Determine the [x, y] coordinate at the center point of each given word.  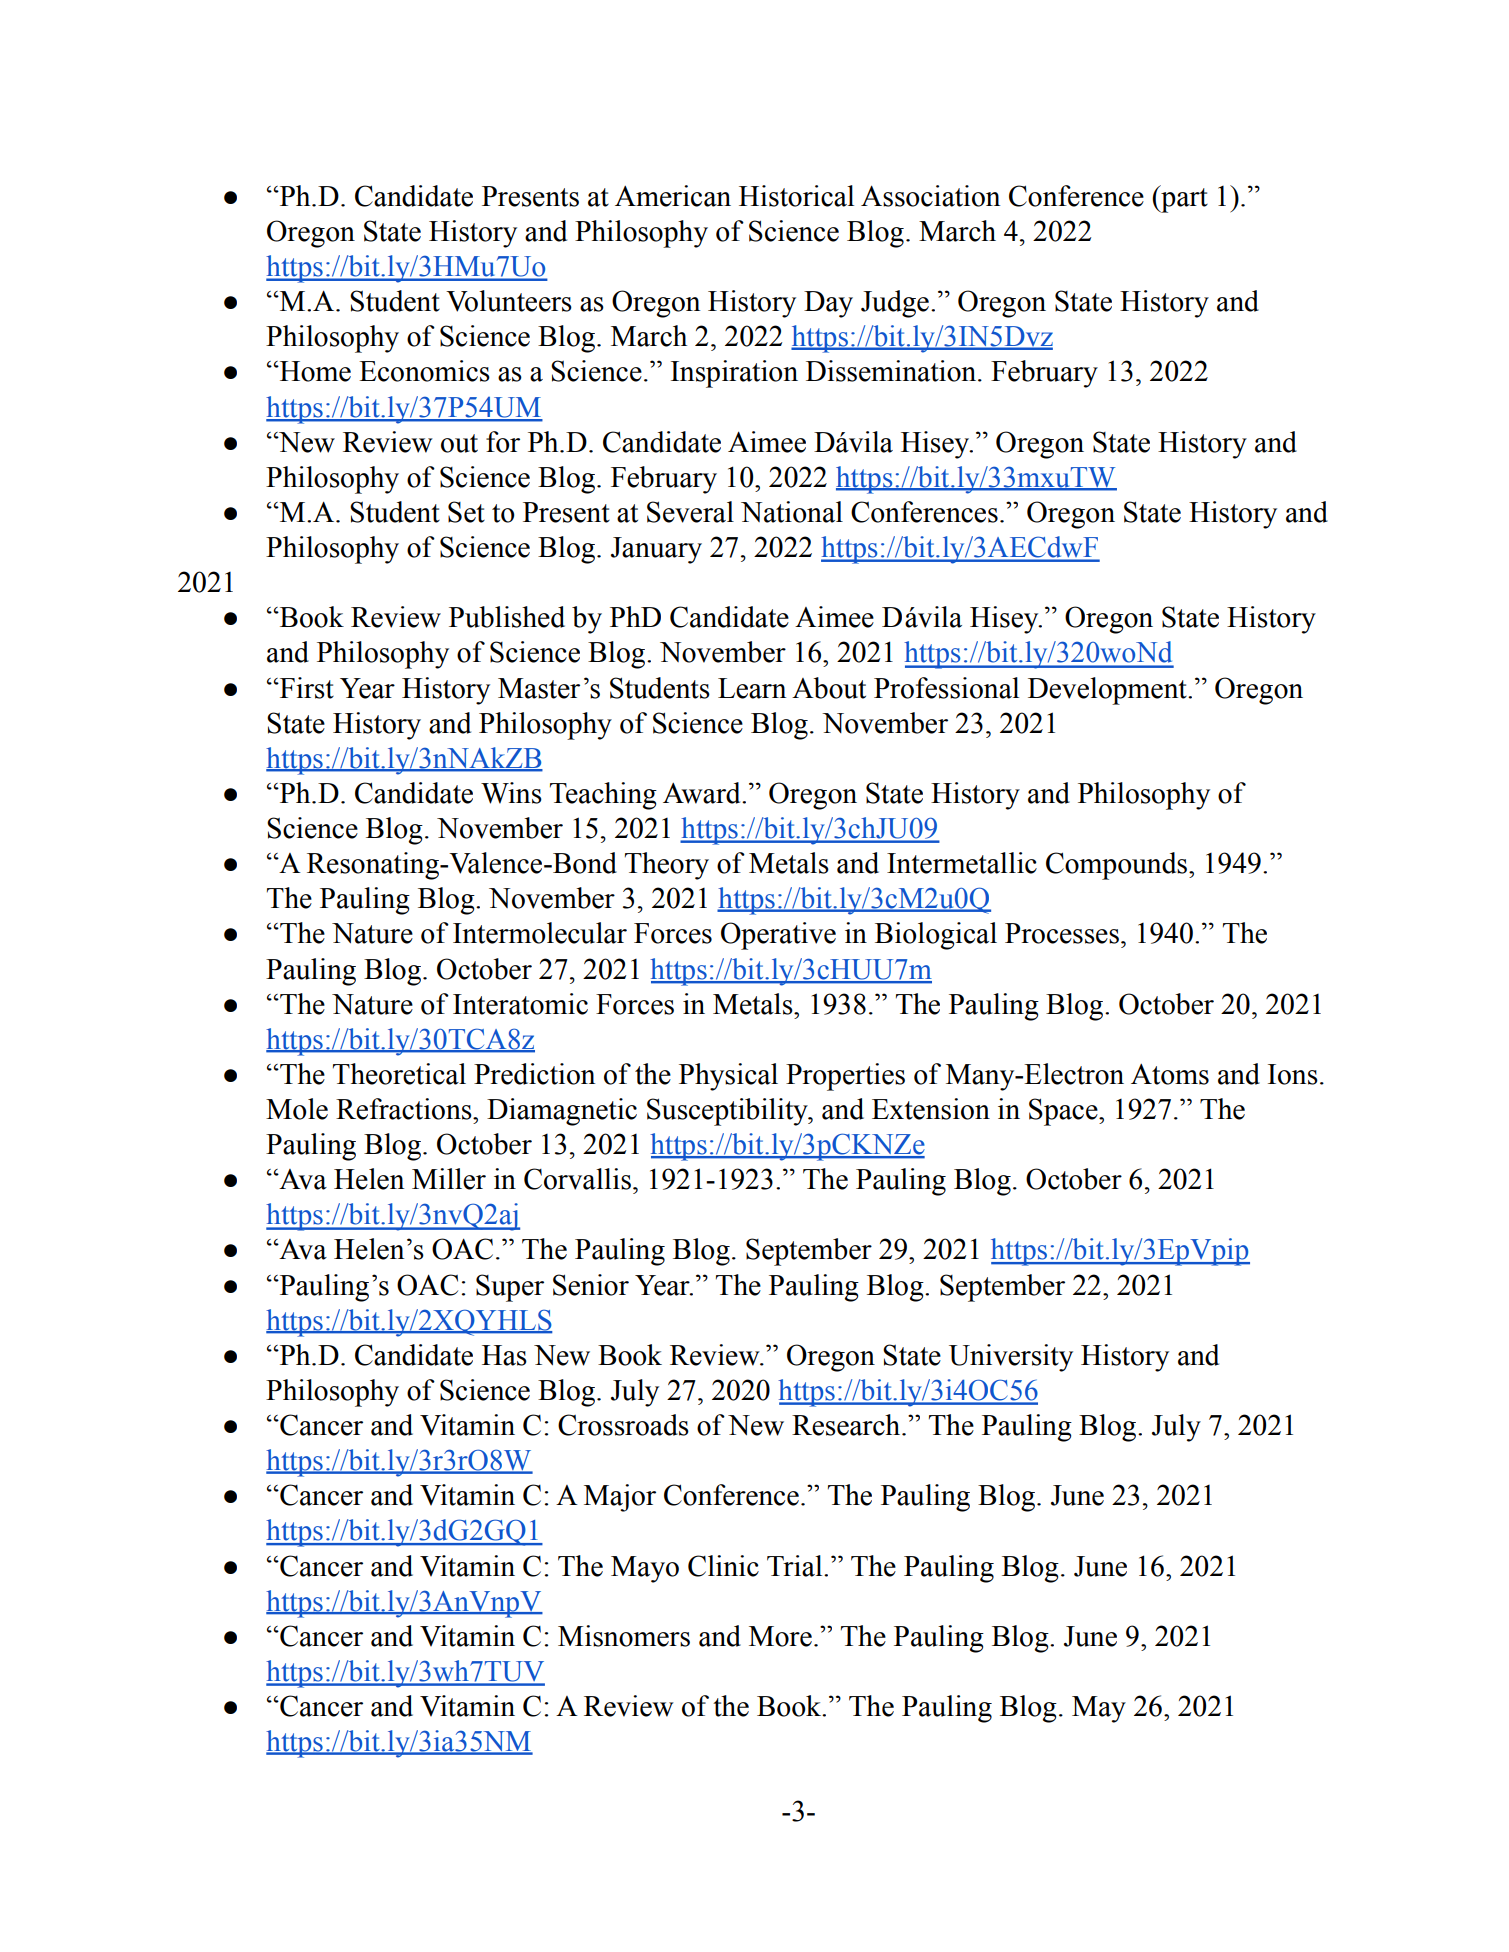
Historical [796, 196]
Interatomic [520, 1004]
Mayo [645, 1569]
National [792, 512]
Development [1108, 691]
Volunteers [509, 301]
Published [507, 617]
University [1011, 1358]
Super [510, 1288]
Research [847, 1425]
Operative [778, 936]
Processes [1062, 933]
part [1183, 199]
